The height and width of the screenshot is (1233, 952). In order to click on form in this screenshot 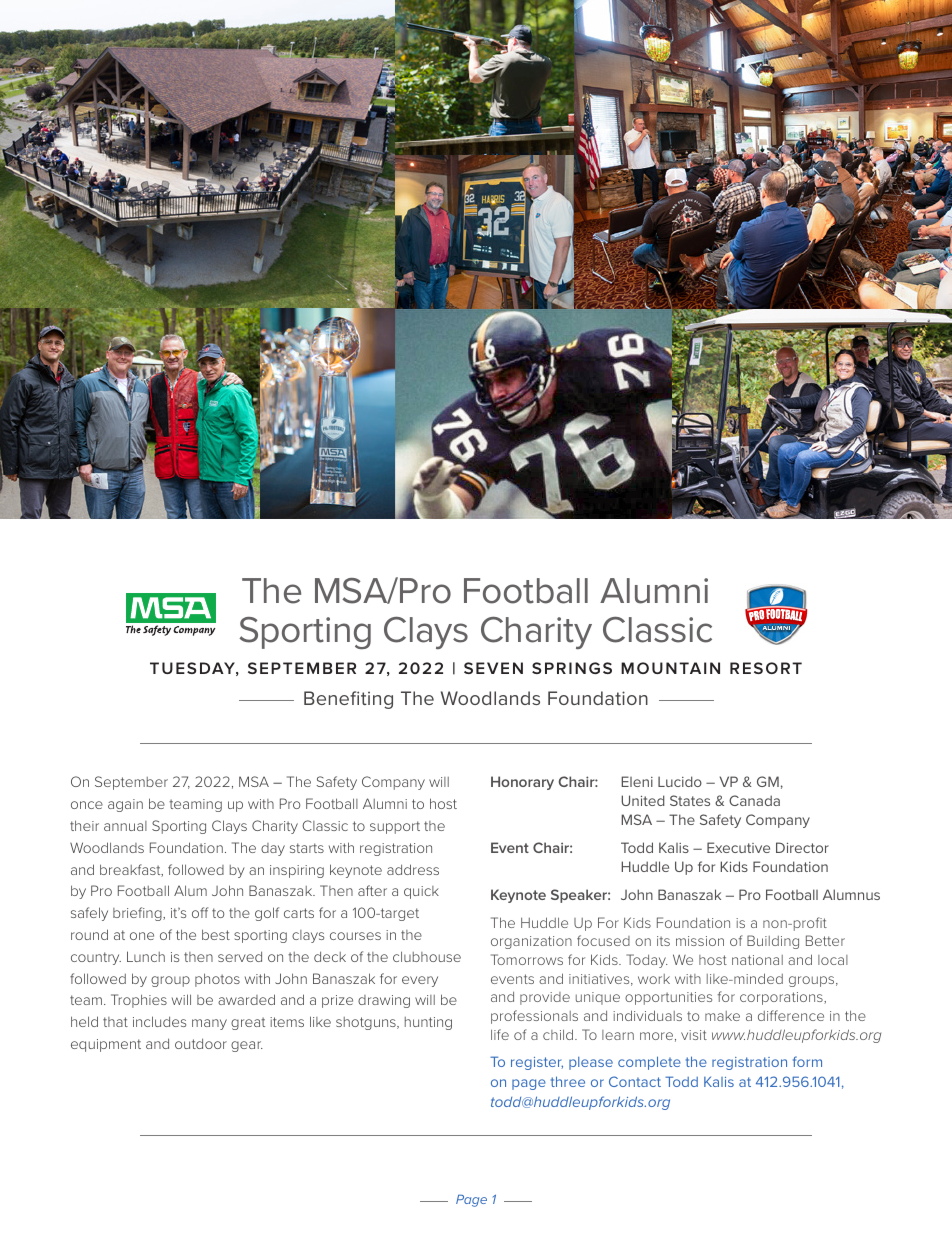, I will do `click(807, 1061)`.
